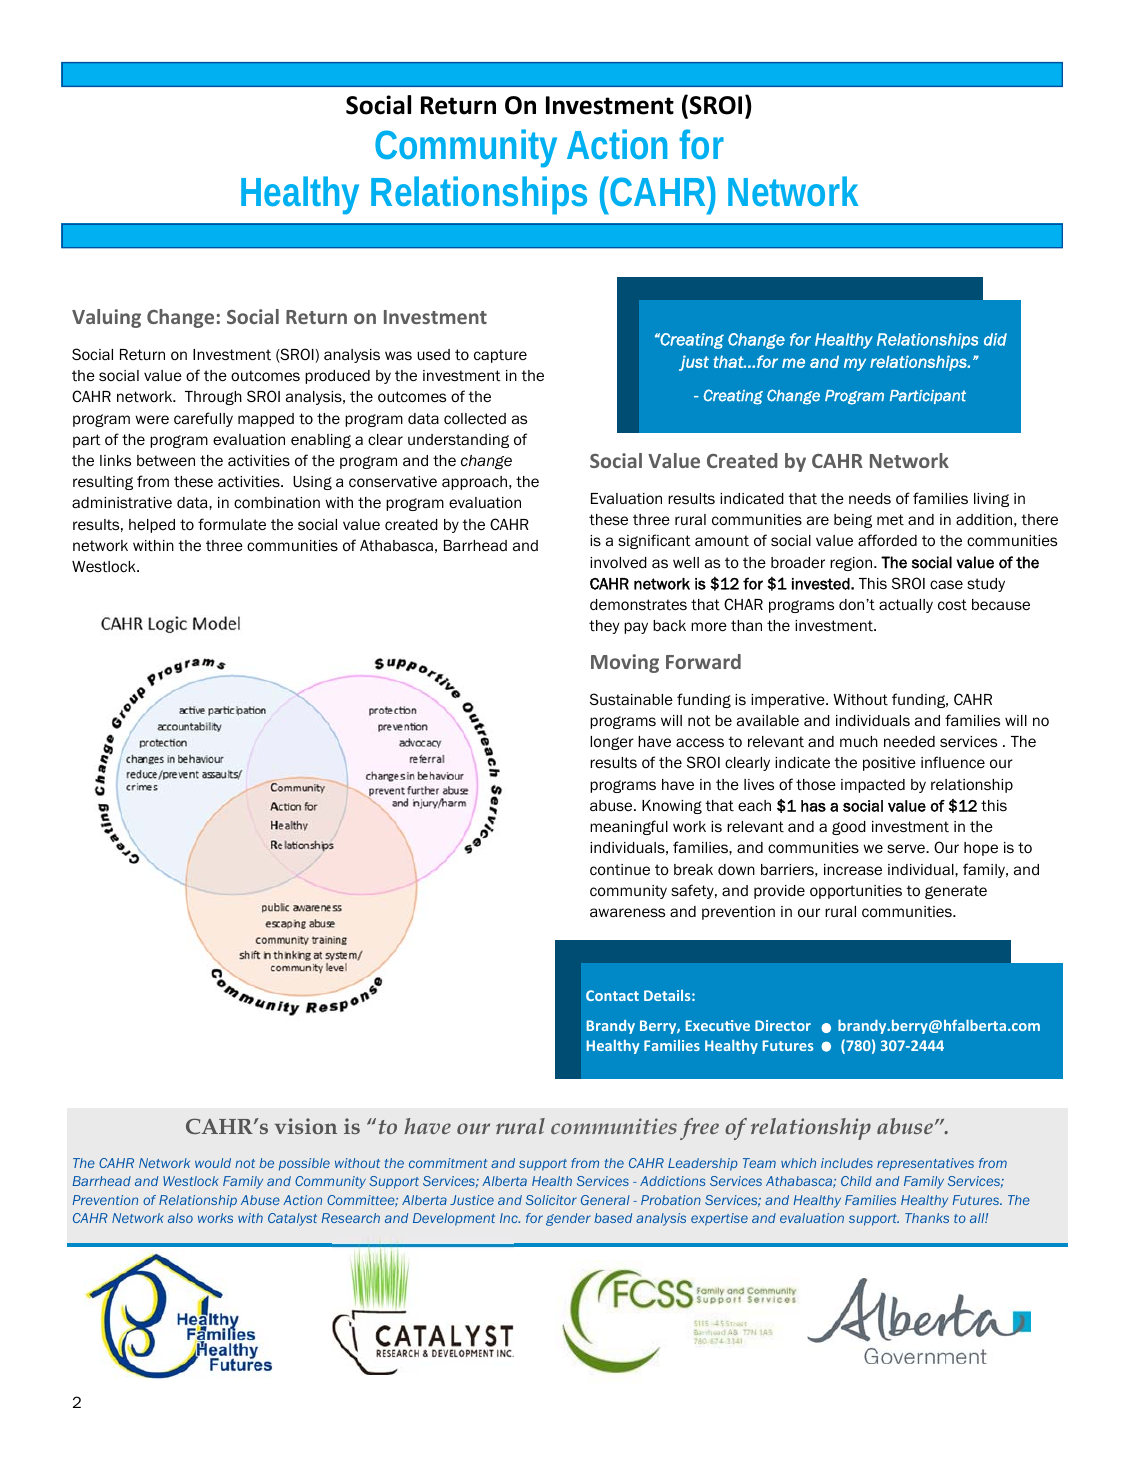 The width and height of the screenshot is (1135, 1469). I want to click on awareness, so click(627, 912).
